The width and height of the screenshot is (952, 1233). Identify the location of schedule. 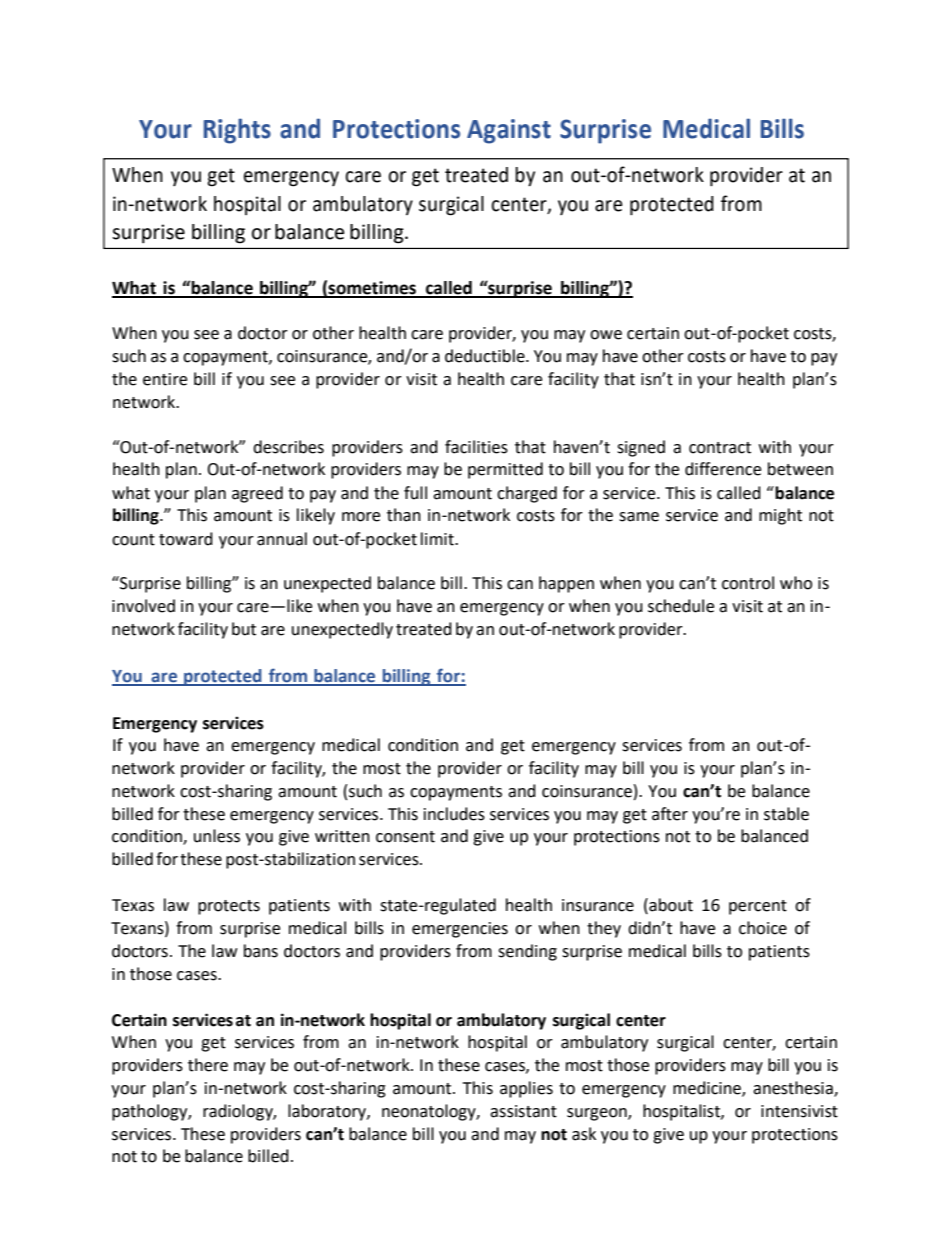
(681, 606).
